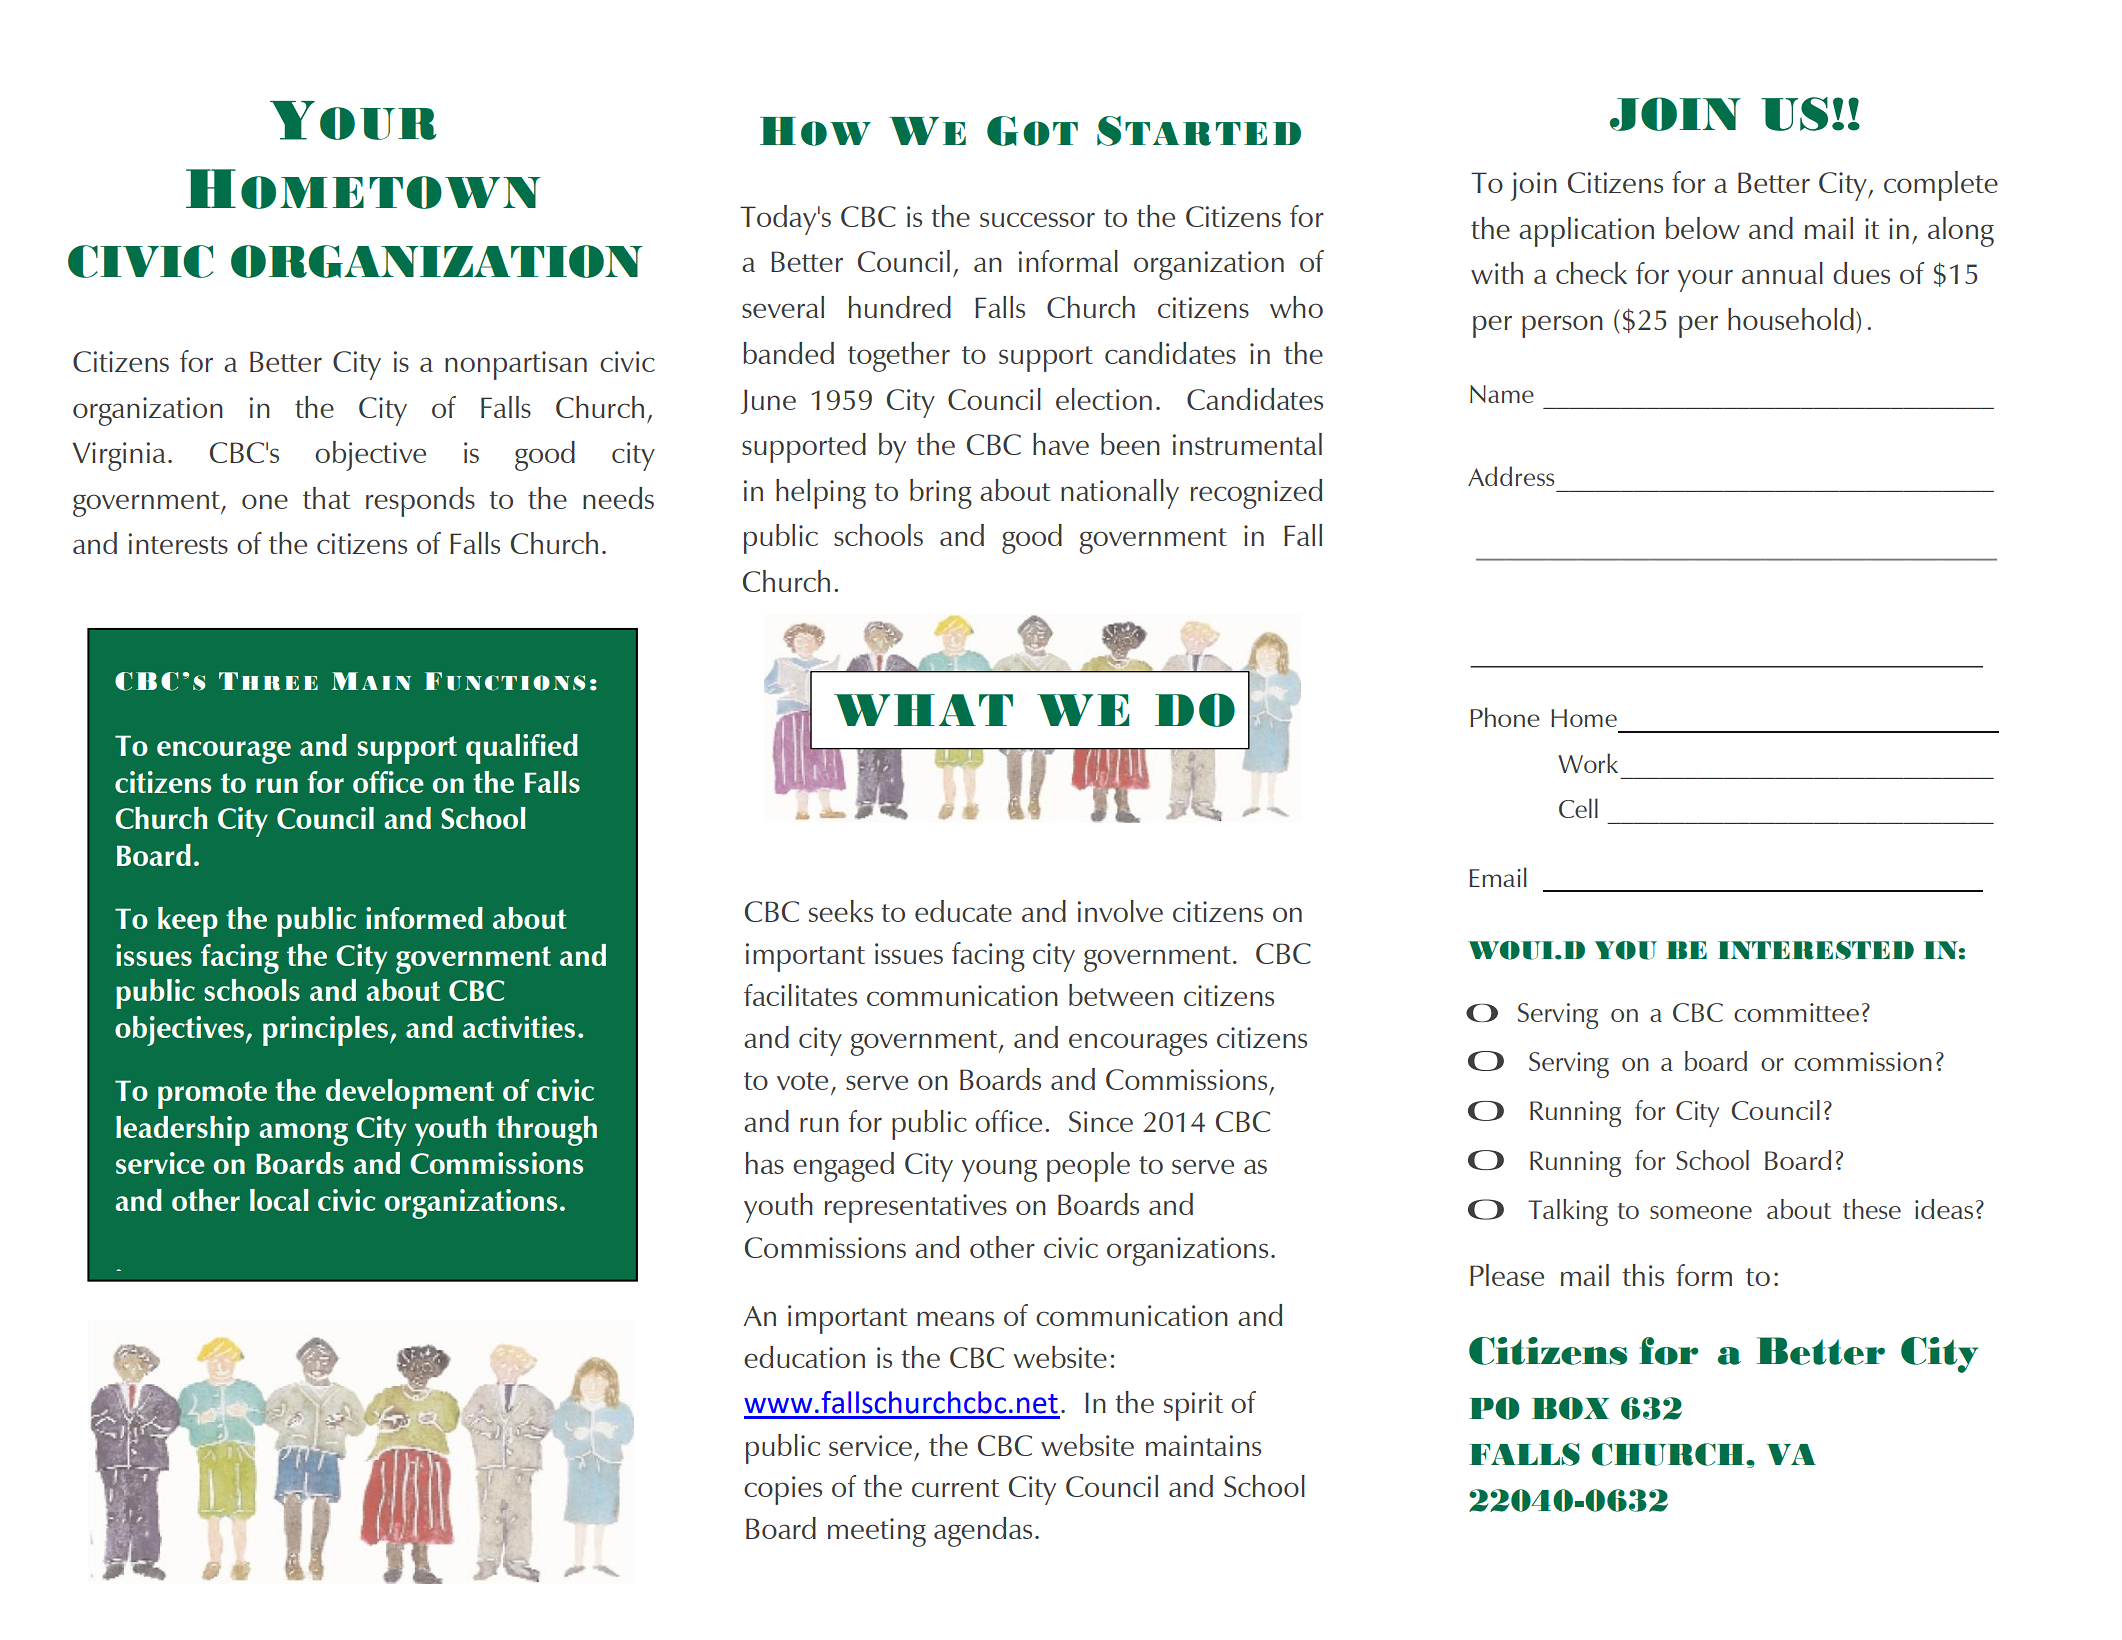 This document has width=2122, height=1640. What do you see at coordinates (178, 543) in the document?
I see `interests` at bounding box center [178, 543].
